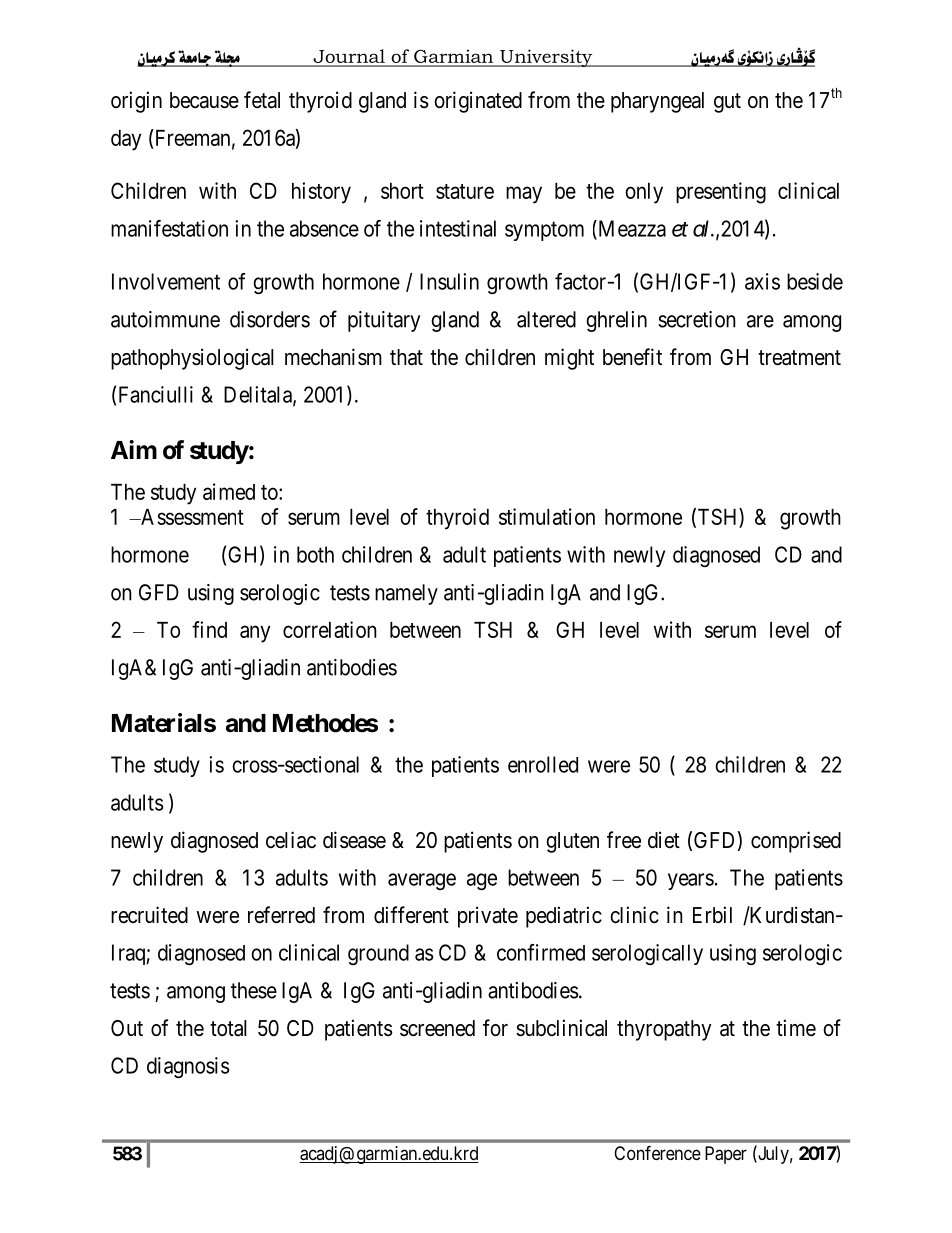  What do you see at coordinates (760, 321) in the screenshot?
I see `are` at bounding box center [760, 321].
